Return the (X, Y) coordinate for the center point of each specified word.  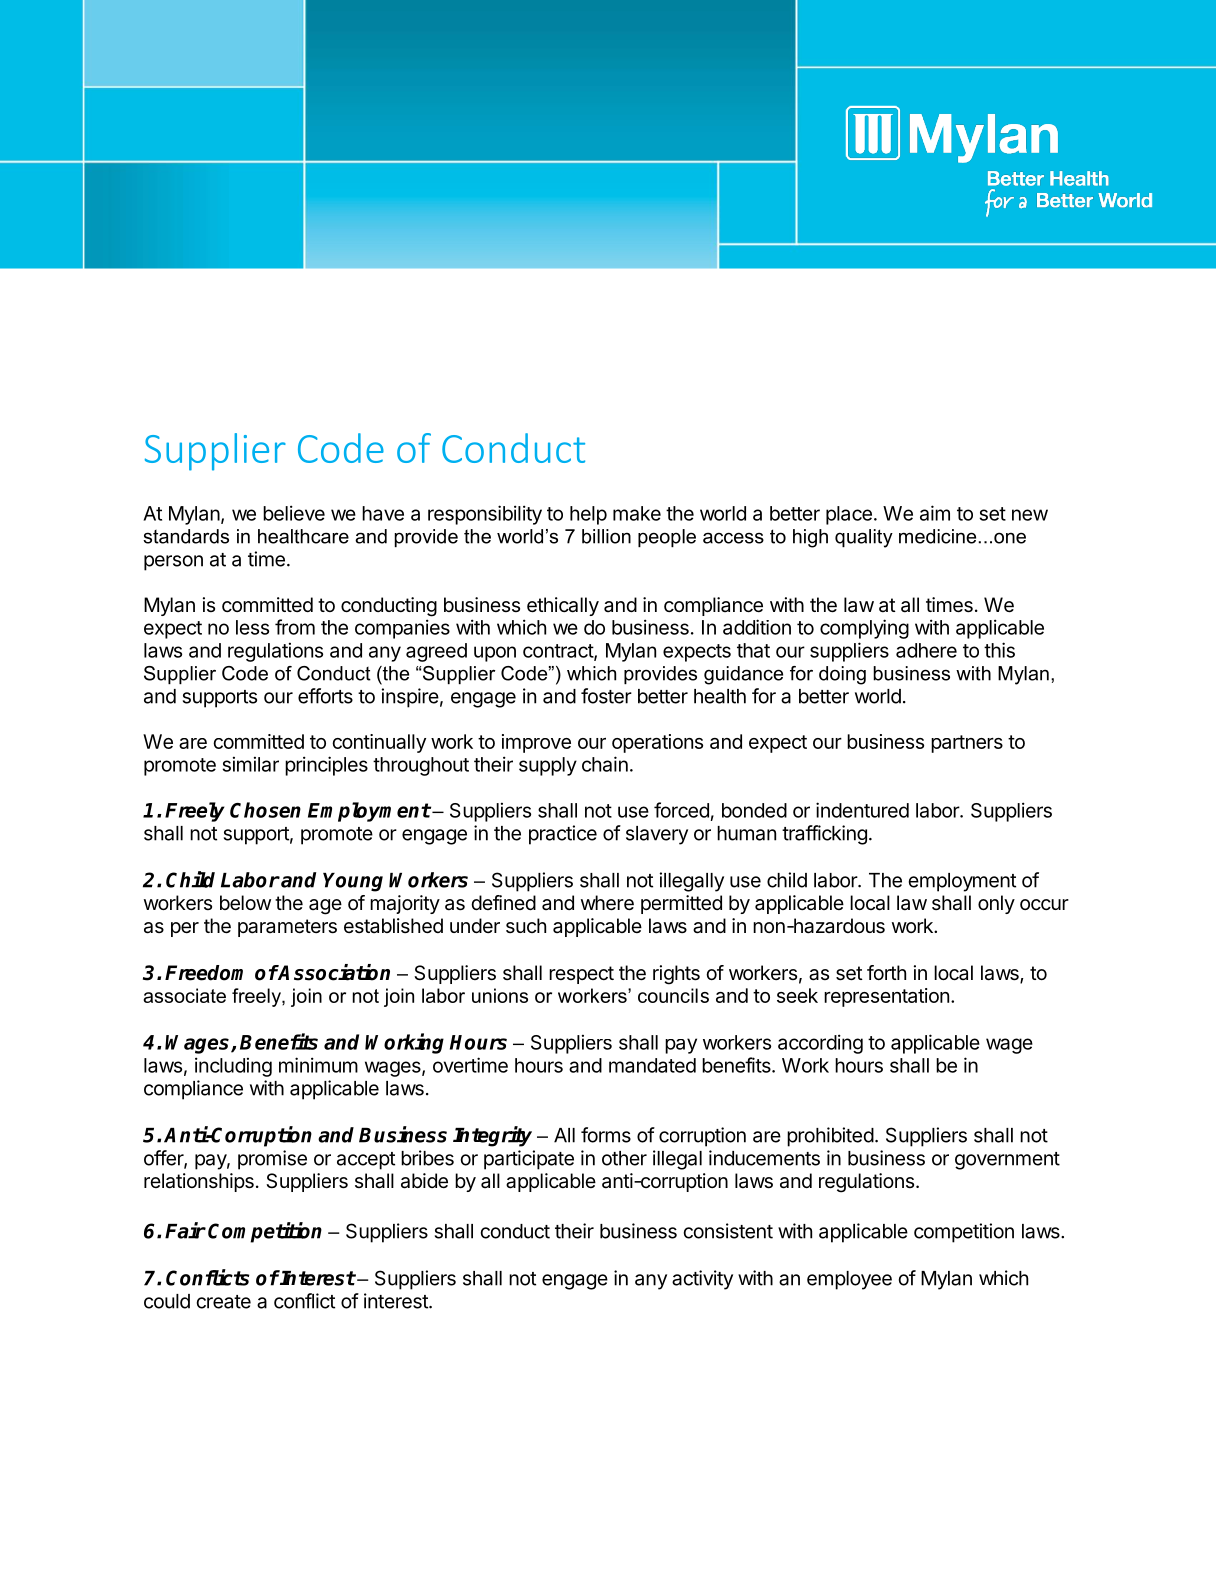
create (224, 1302)
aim (935, 513)
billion (606, 536)
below (245, 903)
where (607, 903)
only (996, 904)
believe (294, 513)
